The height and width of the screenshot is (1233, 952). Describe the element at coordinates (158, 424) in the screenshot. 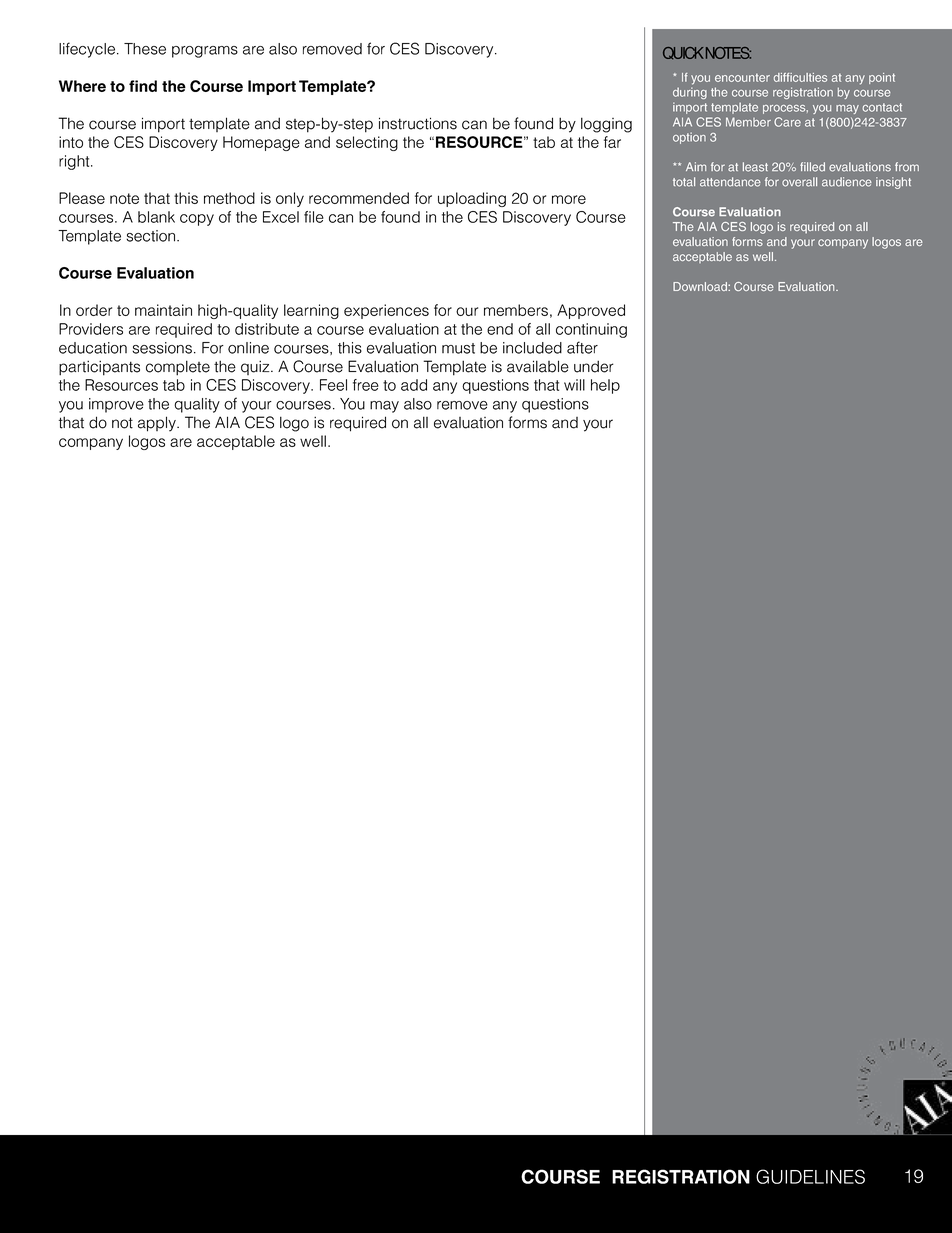

I see `apply` at that location.
